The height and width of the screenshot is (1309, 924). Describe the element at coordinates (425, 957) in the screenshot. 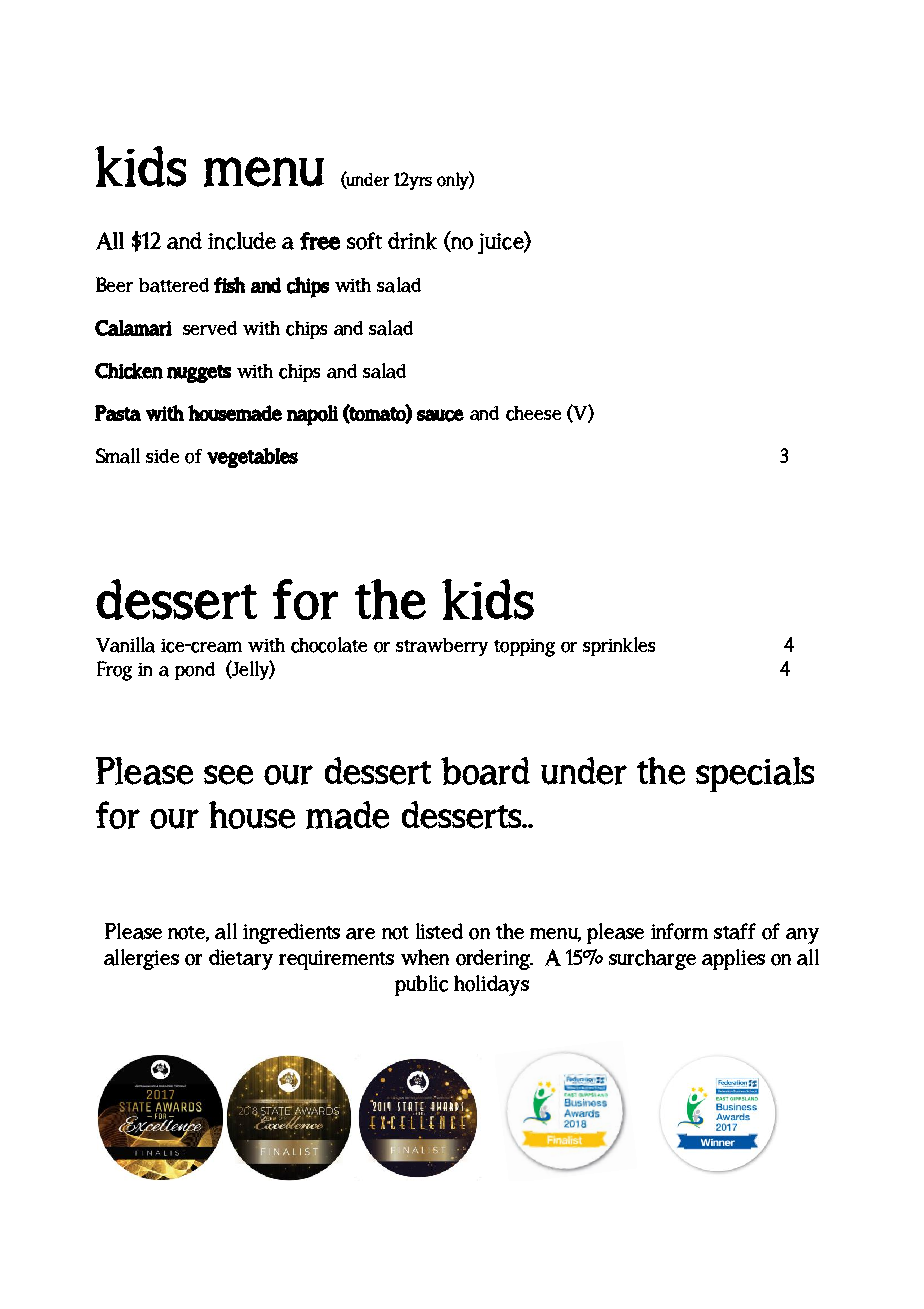

I see `when` at that location.
